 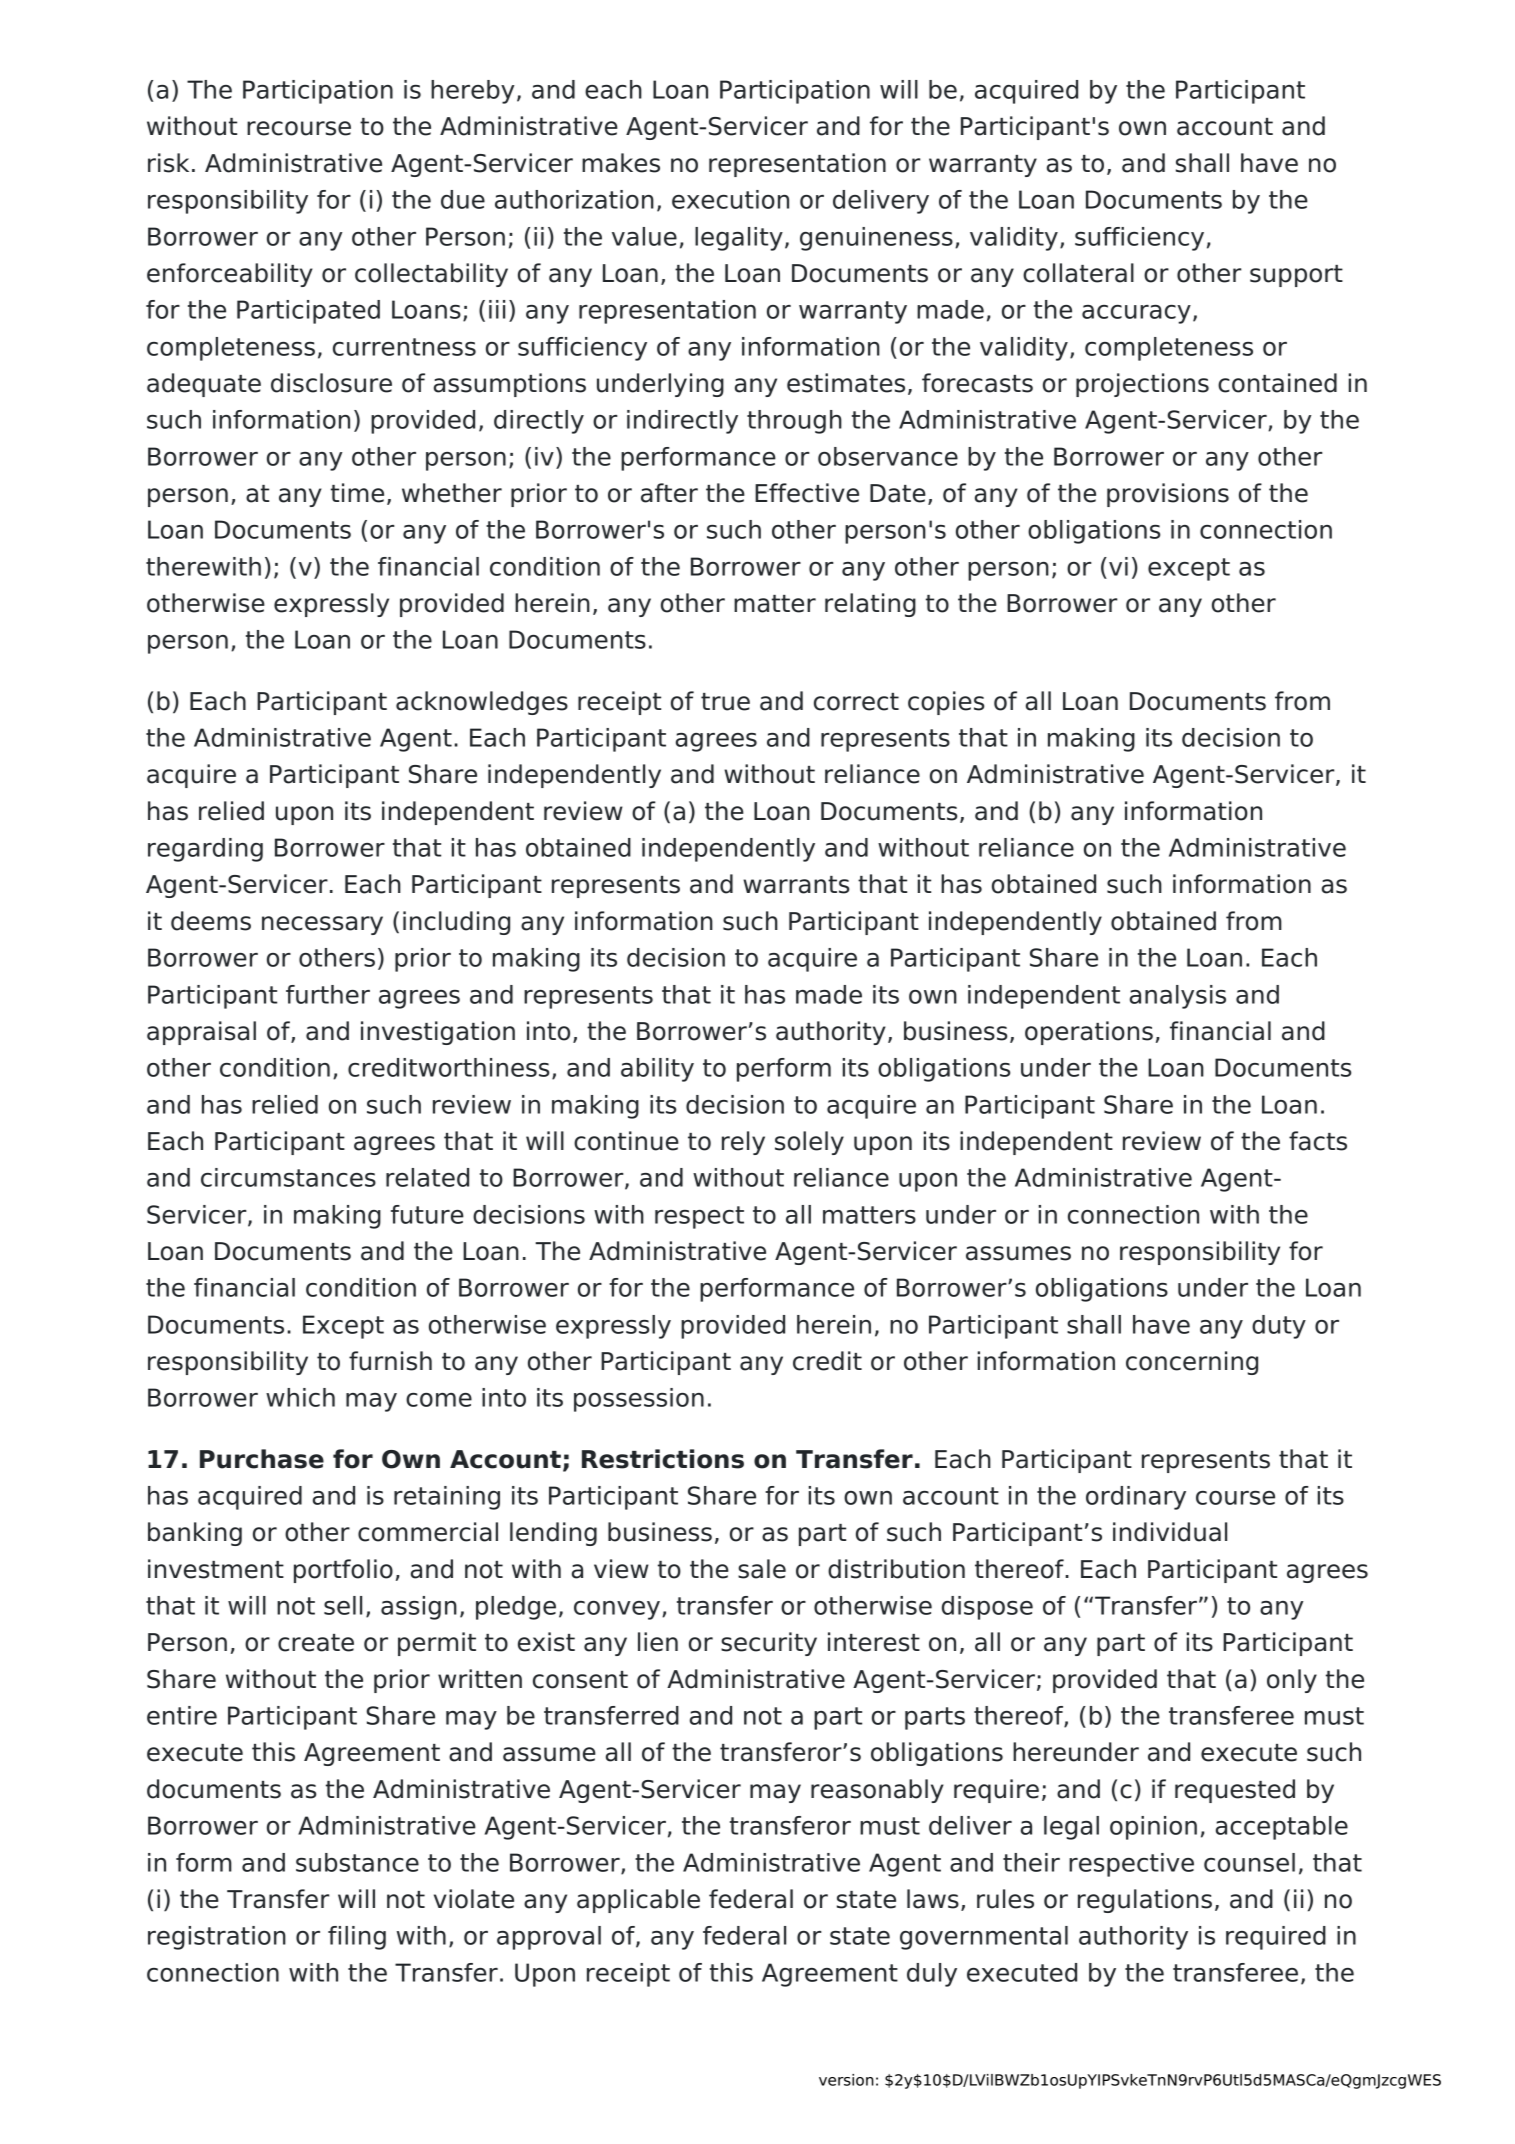 What do you see at coordinates (168, 163) in the screenshot?
I see `risk` at bounding box center [168, 163].
